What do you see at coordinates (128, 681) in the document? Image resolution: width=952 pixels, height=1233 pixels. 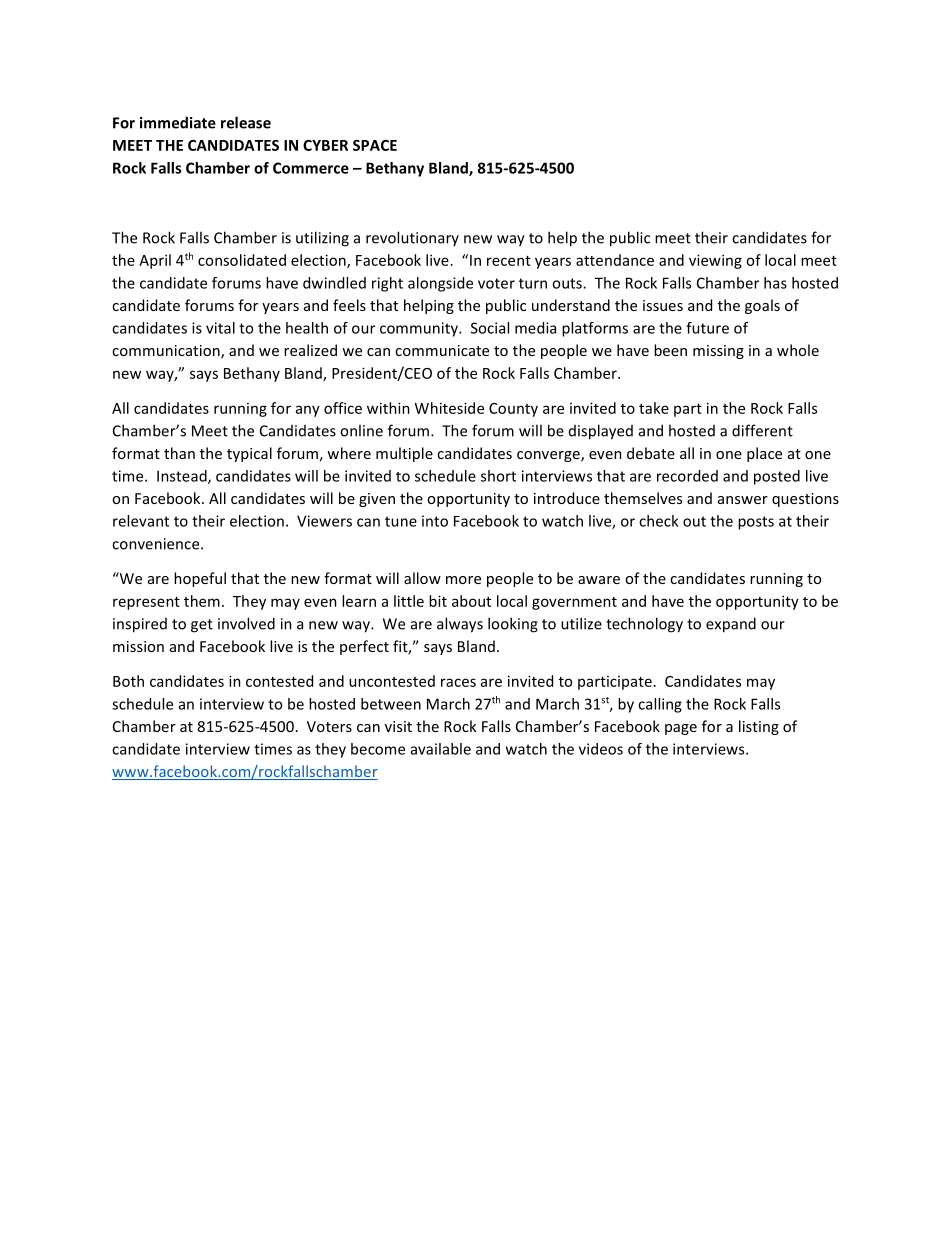 I see `Both` at bounding box center [128, 681].
